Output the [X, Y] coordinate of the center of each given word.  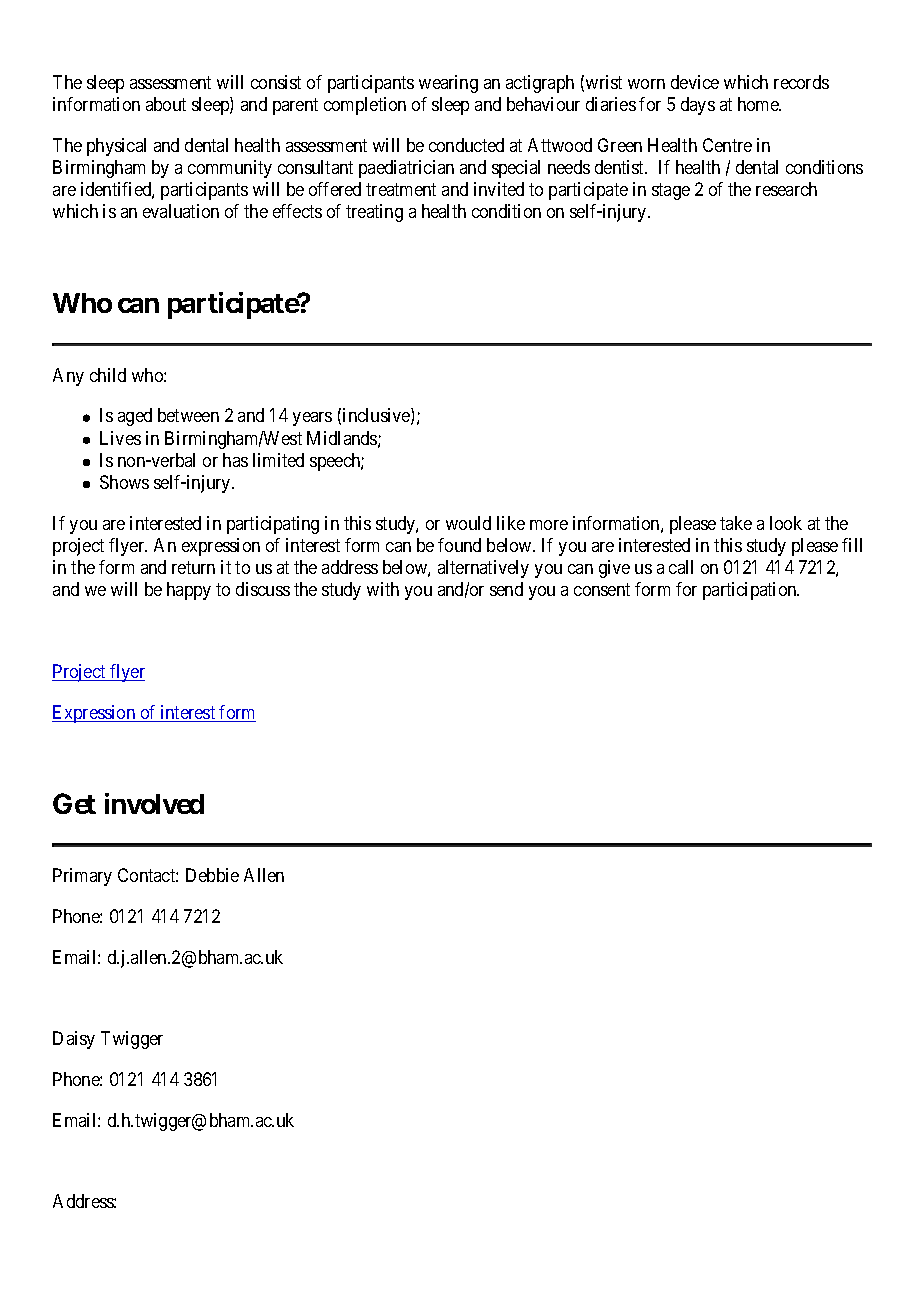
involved [154, 803]
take [736, 523]
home [759, 104]
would [468, 523]
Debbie [212, 875]
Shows [124, 482]
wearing [448, 84]
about [166, 104]
